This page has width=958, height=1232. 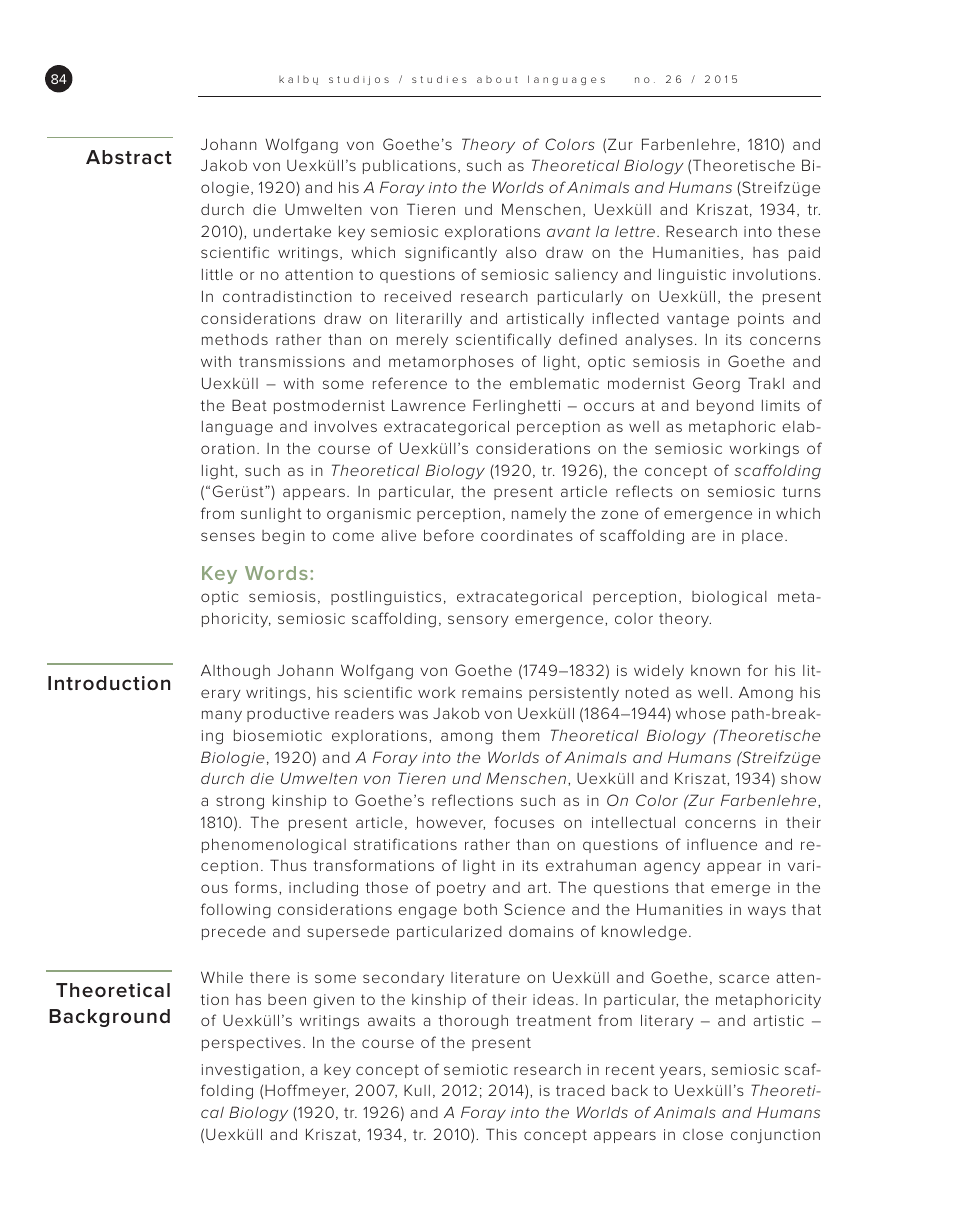 I want to click on sensory, so click(x=478, y=621).
